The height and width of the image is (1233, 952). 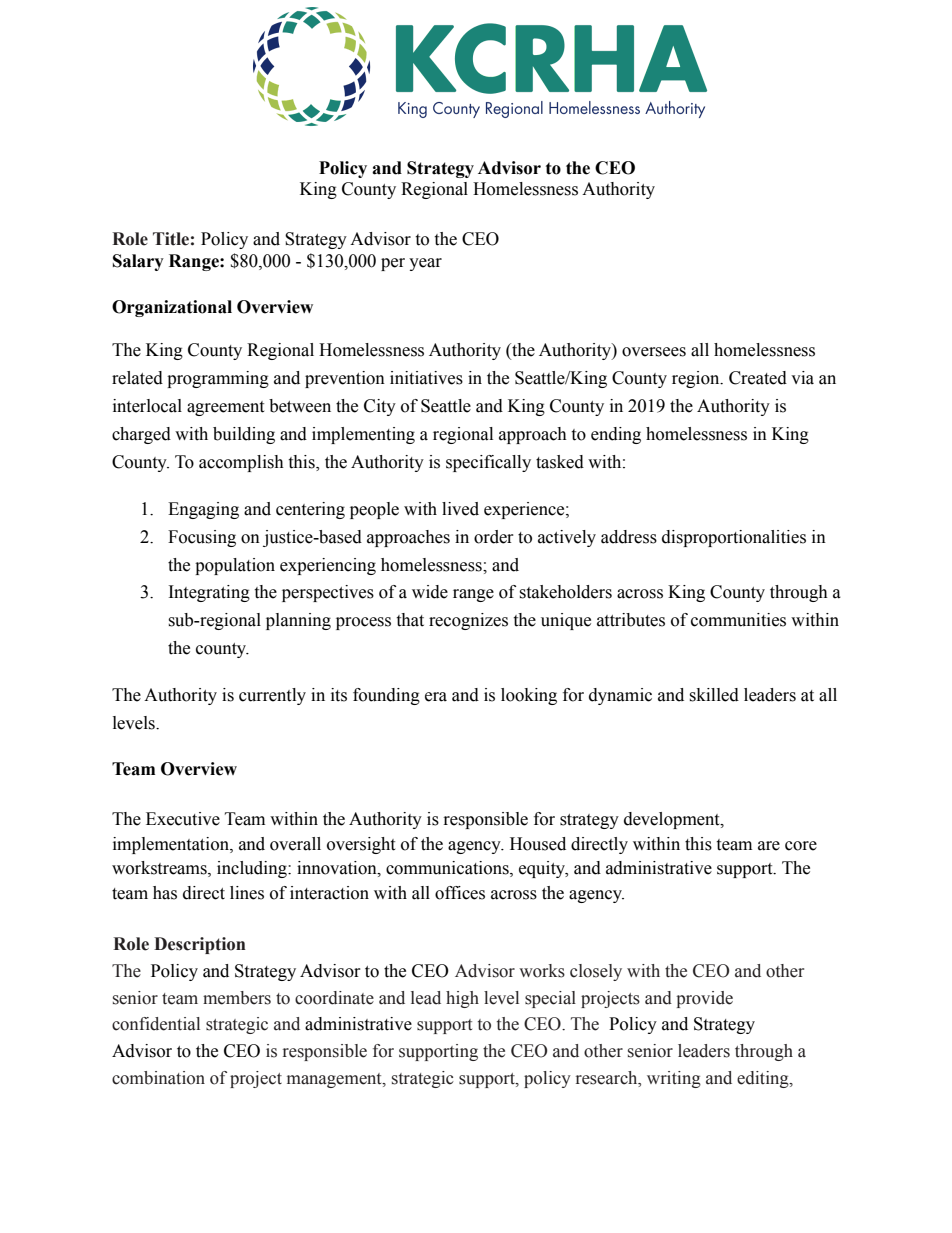 I want to click on are, so click(x=769, y=846).
